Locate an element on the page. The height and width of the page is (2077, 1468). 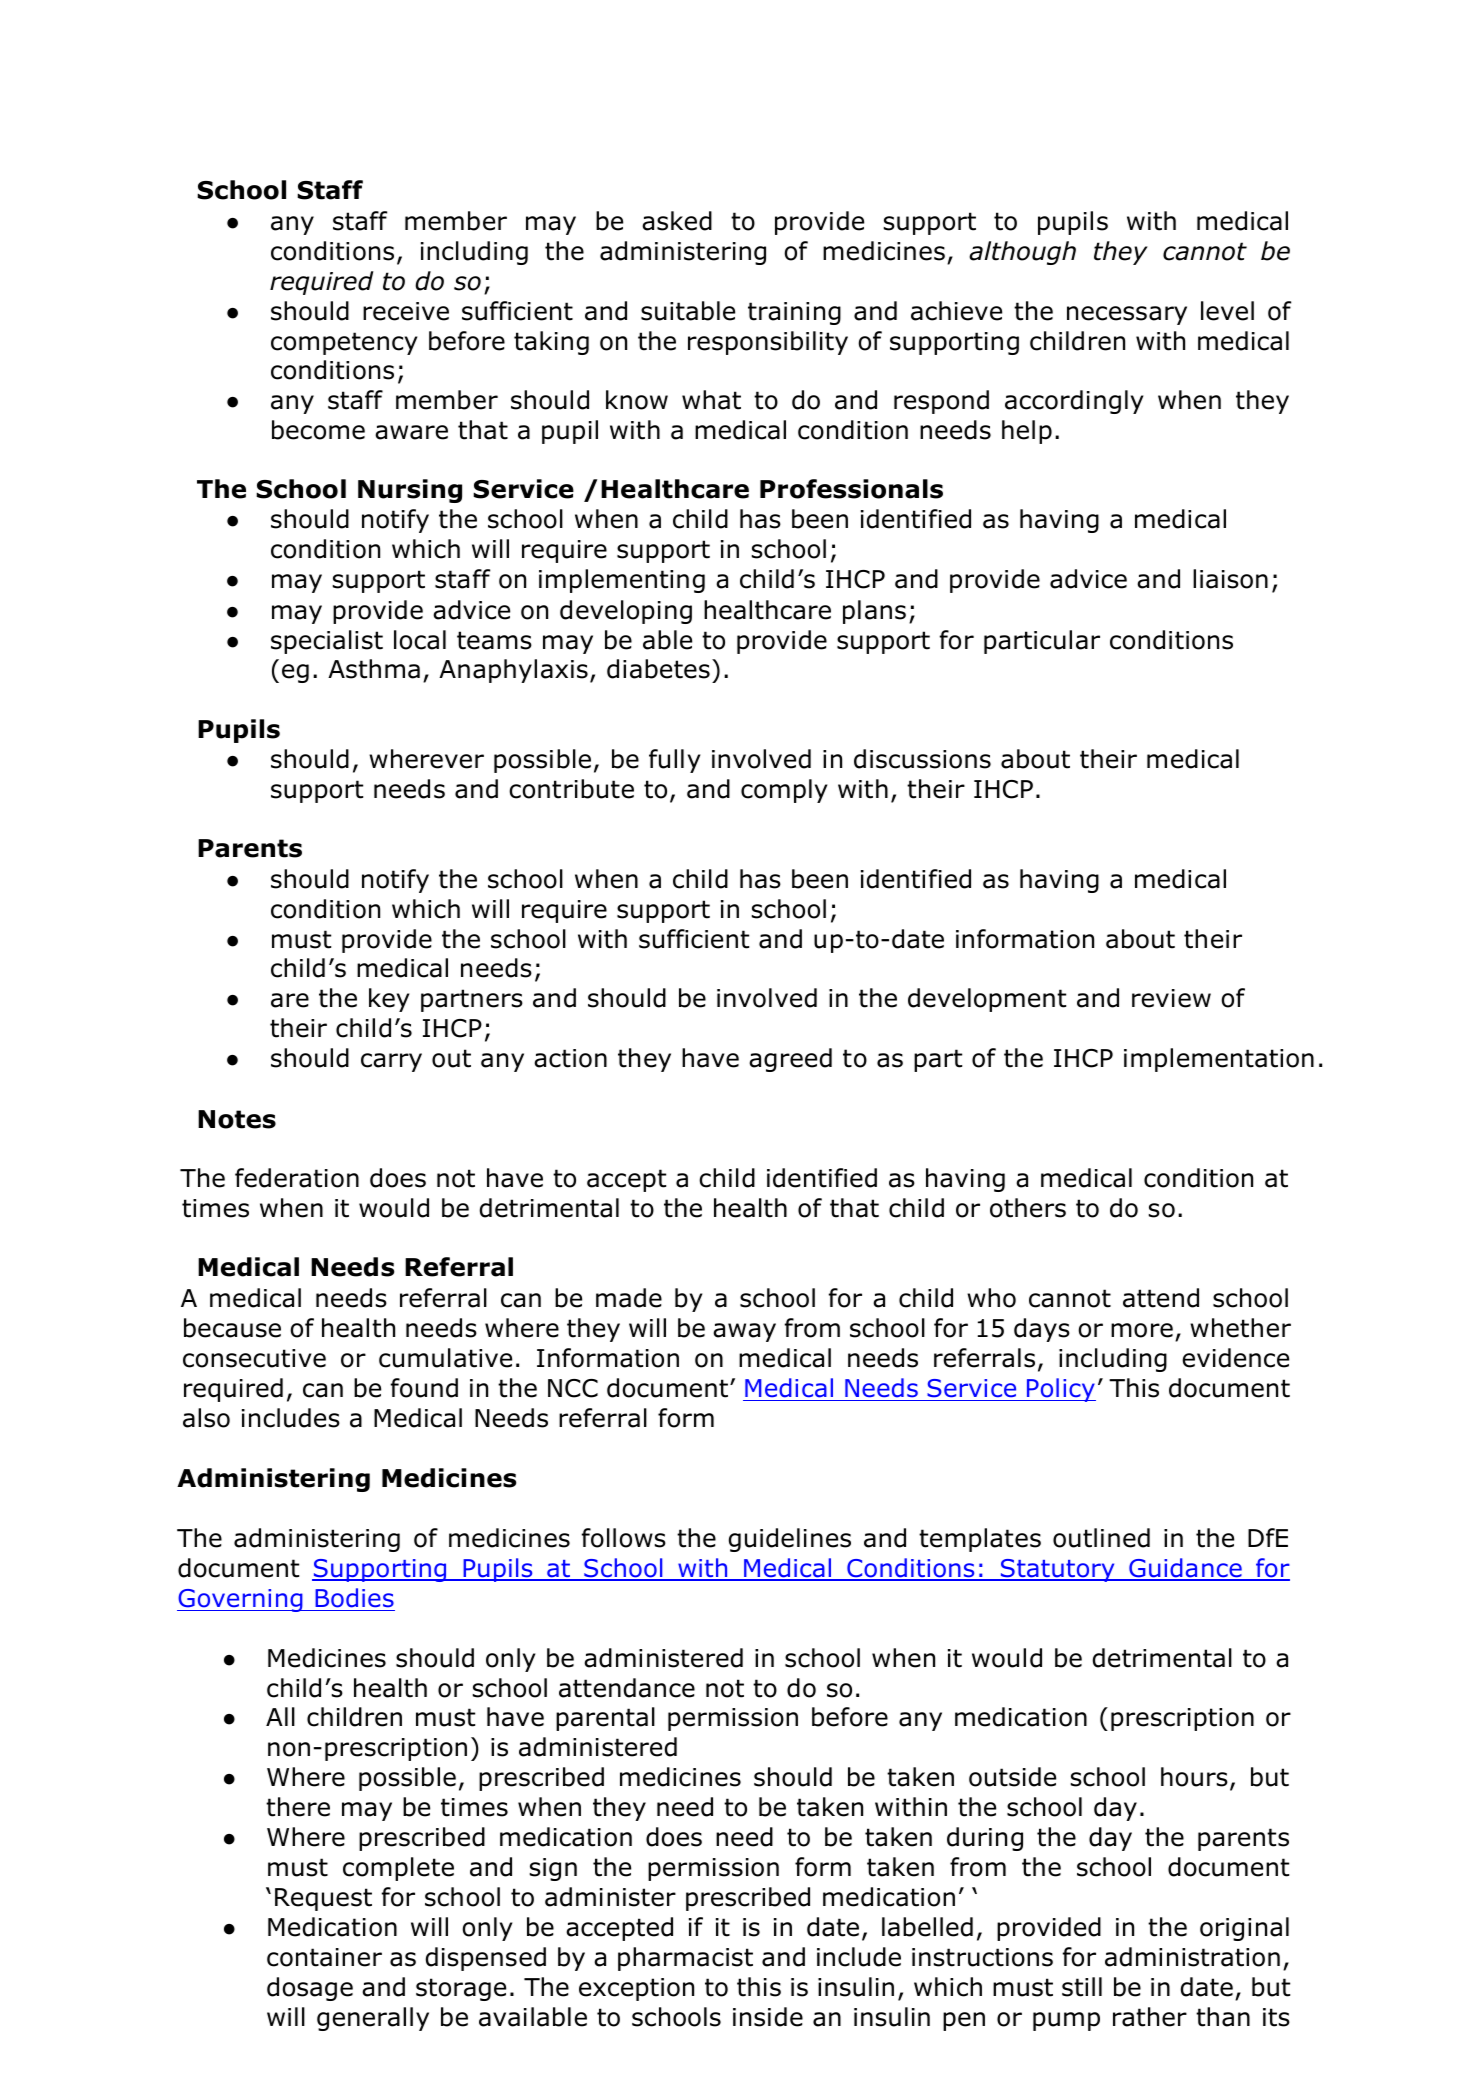
administration is located at coordinates (1192, 1957).
